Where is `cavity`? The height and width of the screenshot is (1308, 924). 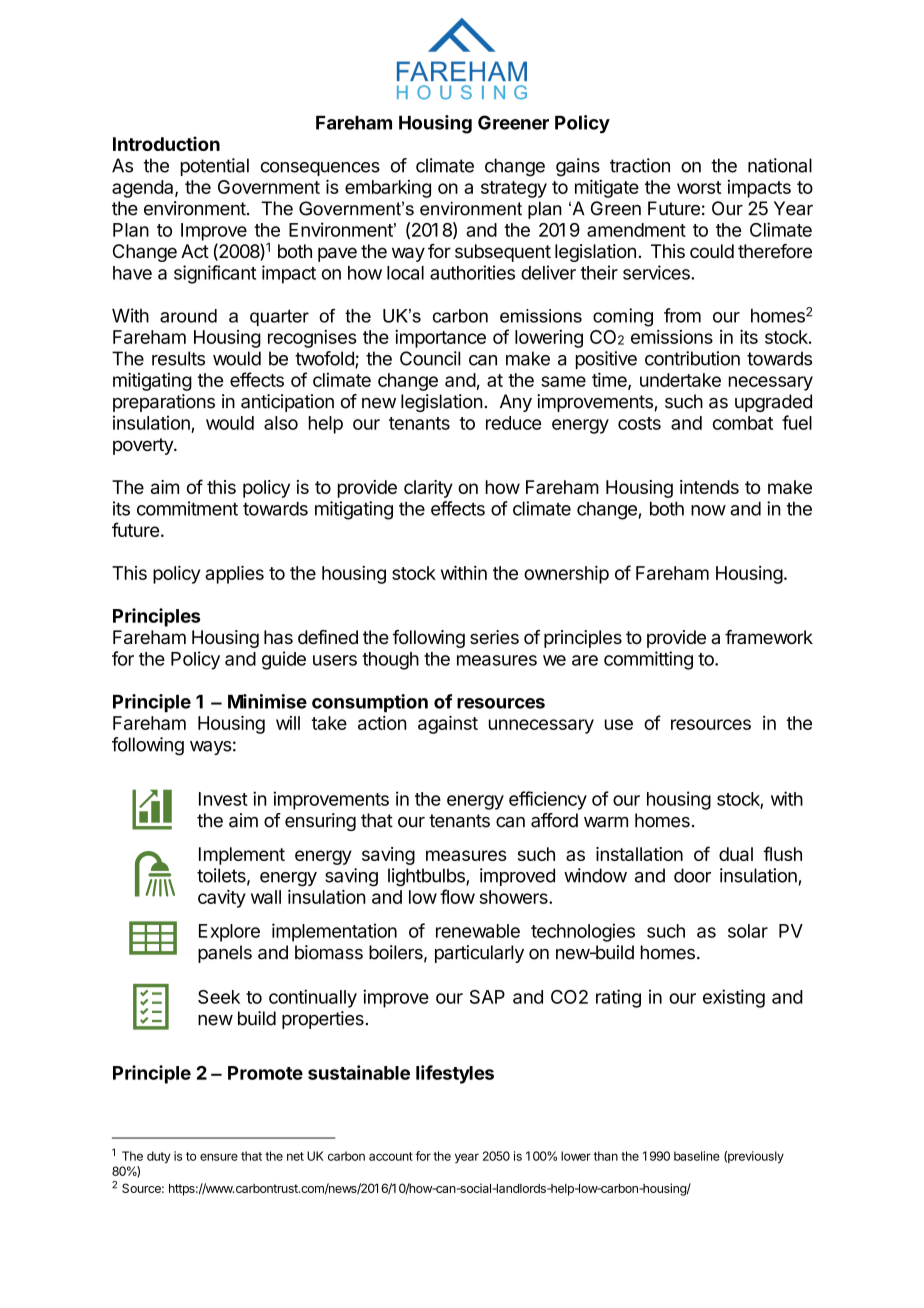
cavity is located at coordinates (222, 898).
